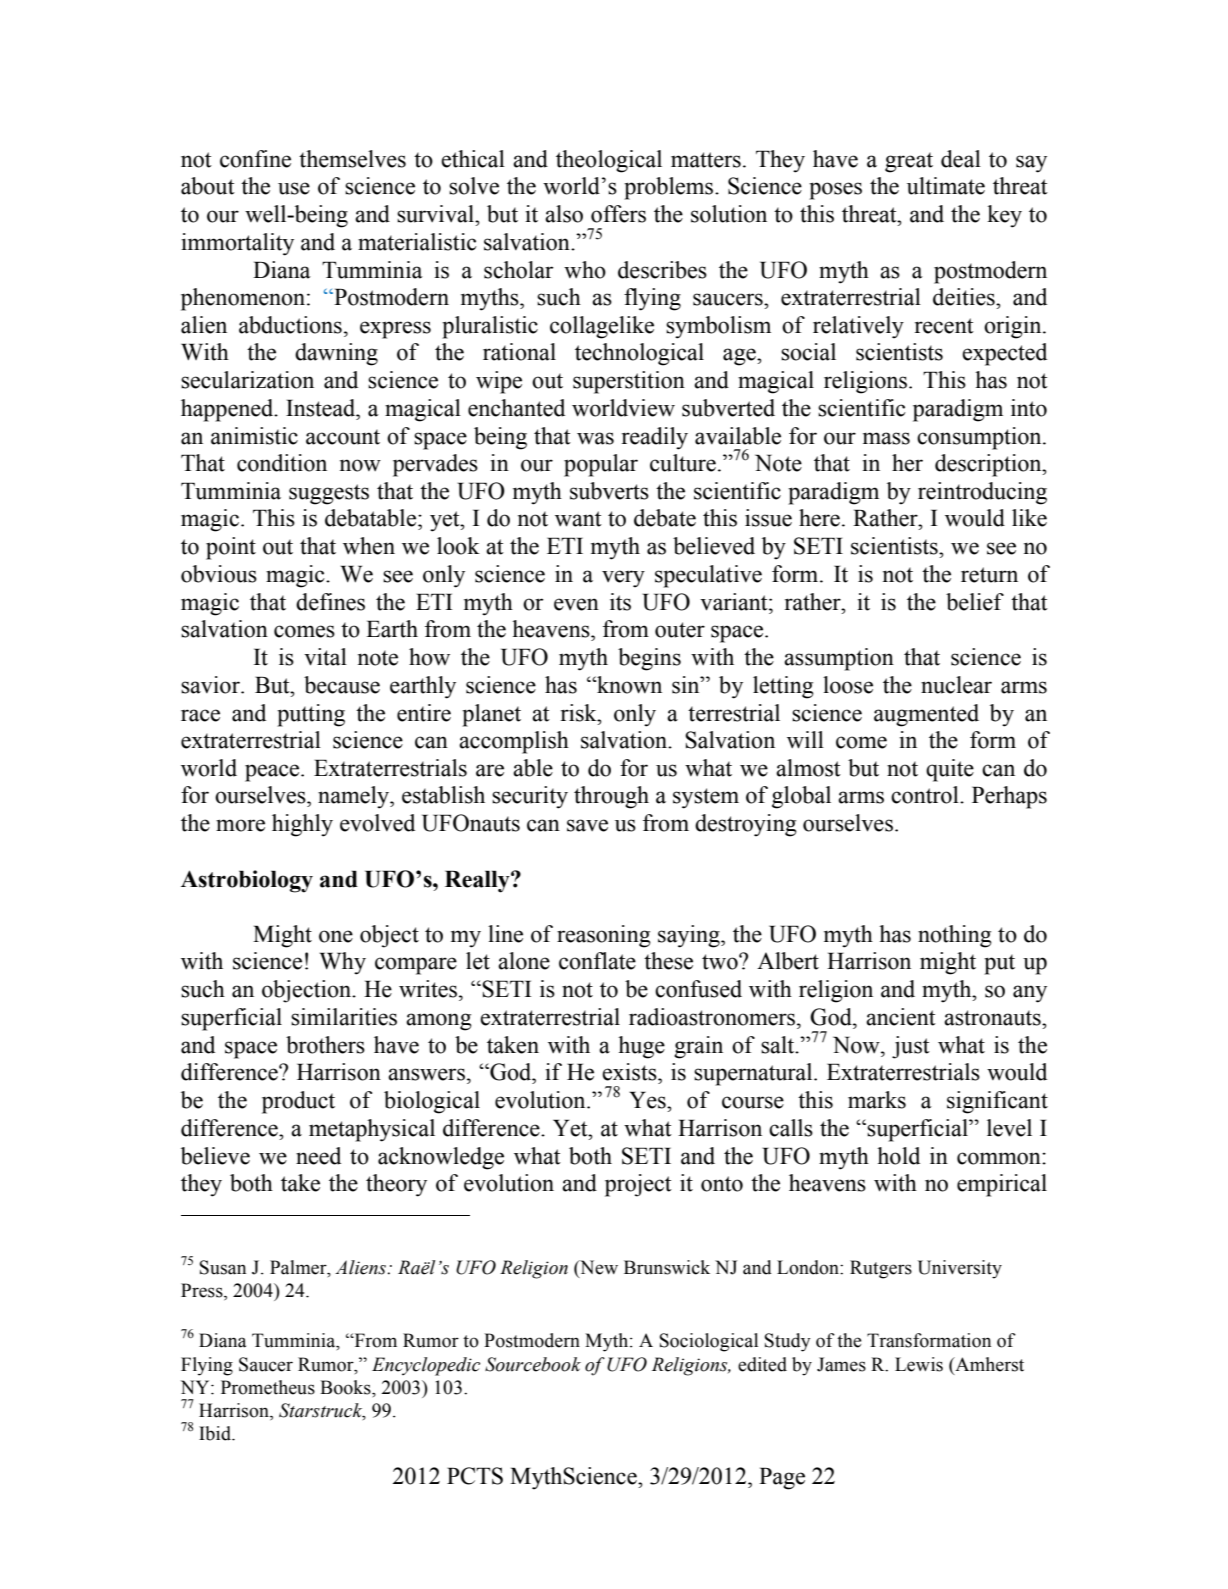 The image size is (1228, 1589). What do you see at coordinates (975, 602) in the screenshot?
I see `belief` at bounding box center [975, 602].
